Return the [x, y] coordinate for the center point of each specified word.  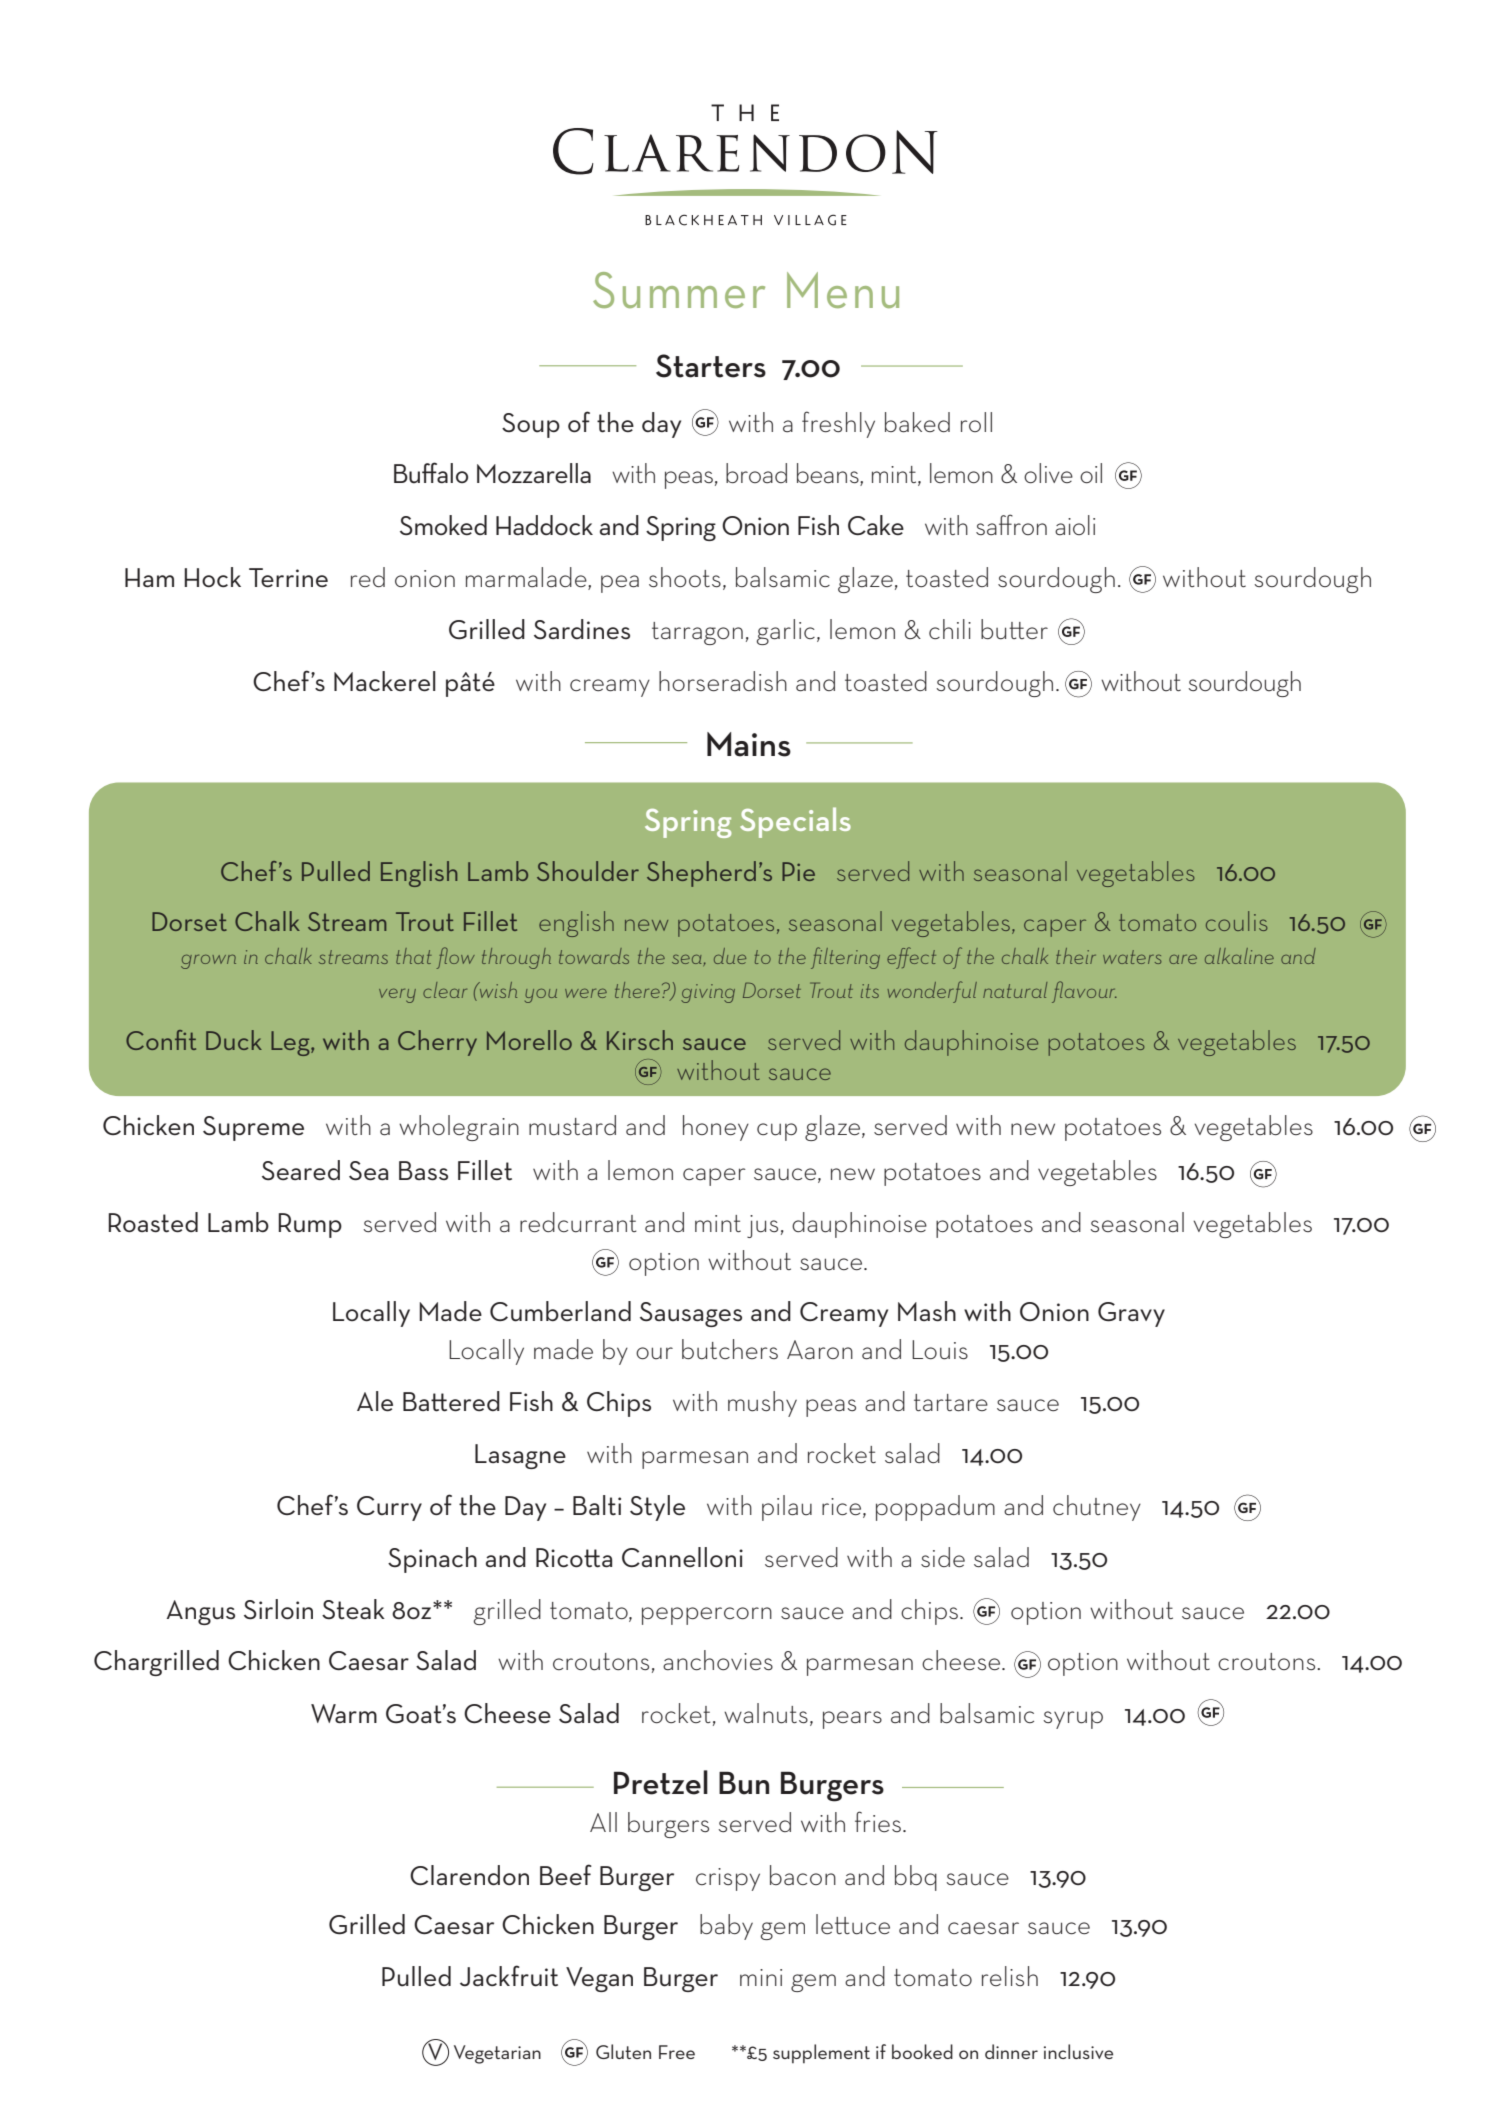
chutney [1097, 1508]
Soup [531, 425]
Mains [749, 744]
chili [950, 629]
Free [677, 2052]
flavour [1084, 992]
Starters [711, 366]
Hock [212, 577]
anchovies [718, 1660]
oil [1091, 473]
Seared [301, 1170]
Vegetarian [497, 2054]
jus [762, 1226]
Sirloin [278, 1609]
